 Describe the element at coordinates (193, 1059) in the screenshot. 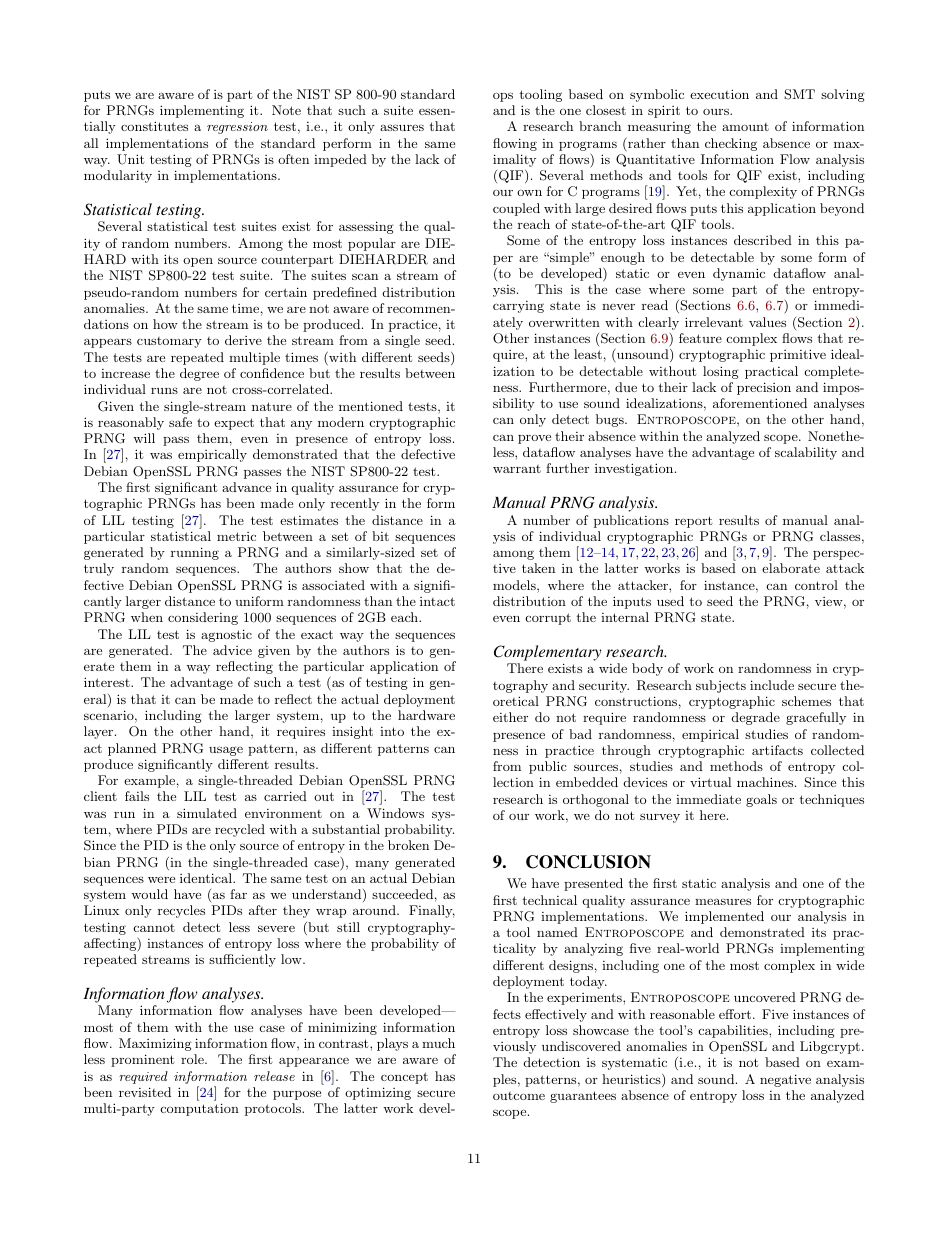

I see `role` at that location.
